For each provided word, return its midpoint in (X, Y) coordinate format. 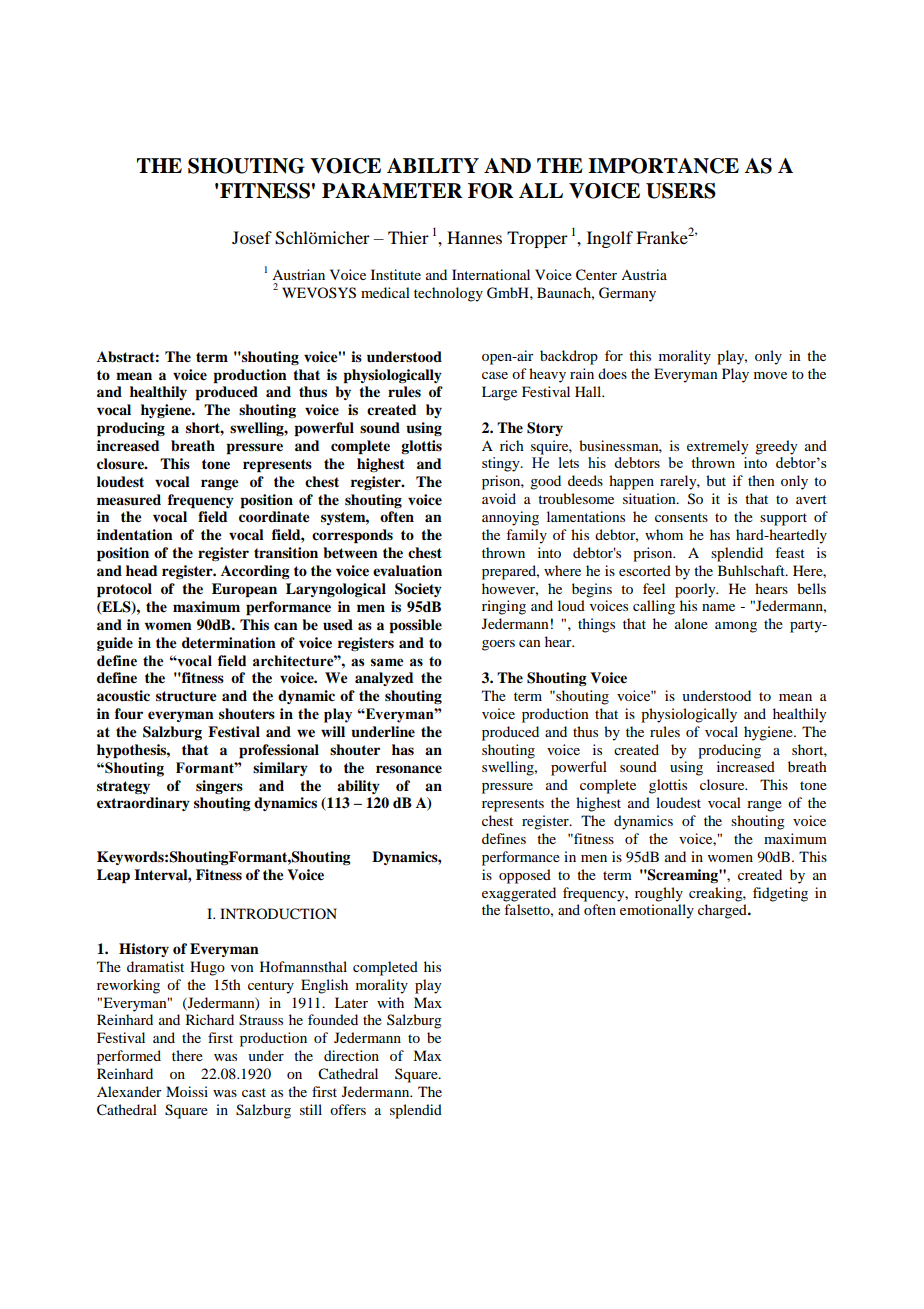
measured (129, 500)
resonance (409, 769)
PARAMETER (392, 190)
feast (790, 552)
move (770, 375)
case (495, 375)
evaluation (407, 570)
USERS (681, 191)
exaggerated (519, 894)
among (736, 627)
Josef (252, 237)
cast (254, 1092)
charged (723, 911)
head (142, 570)
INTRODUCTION (278, 914)
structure (186, 696)
